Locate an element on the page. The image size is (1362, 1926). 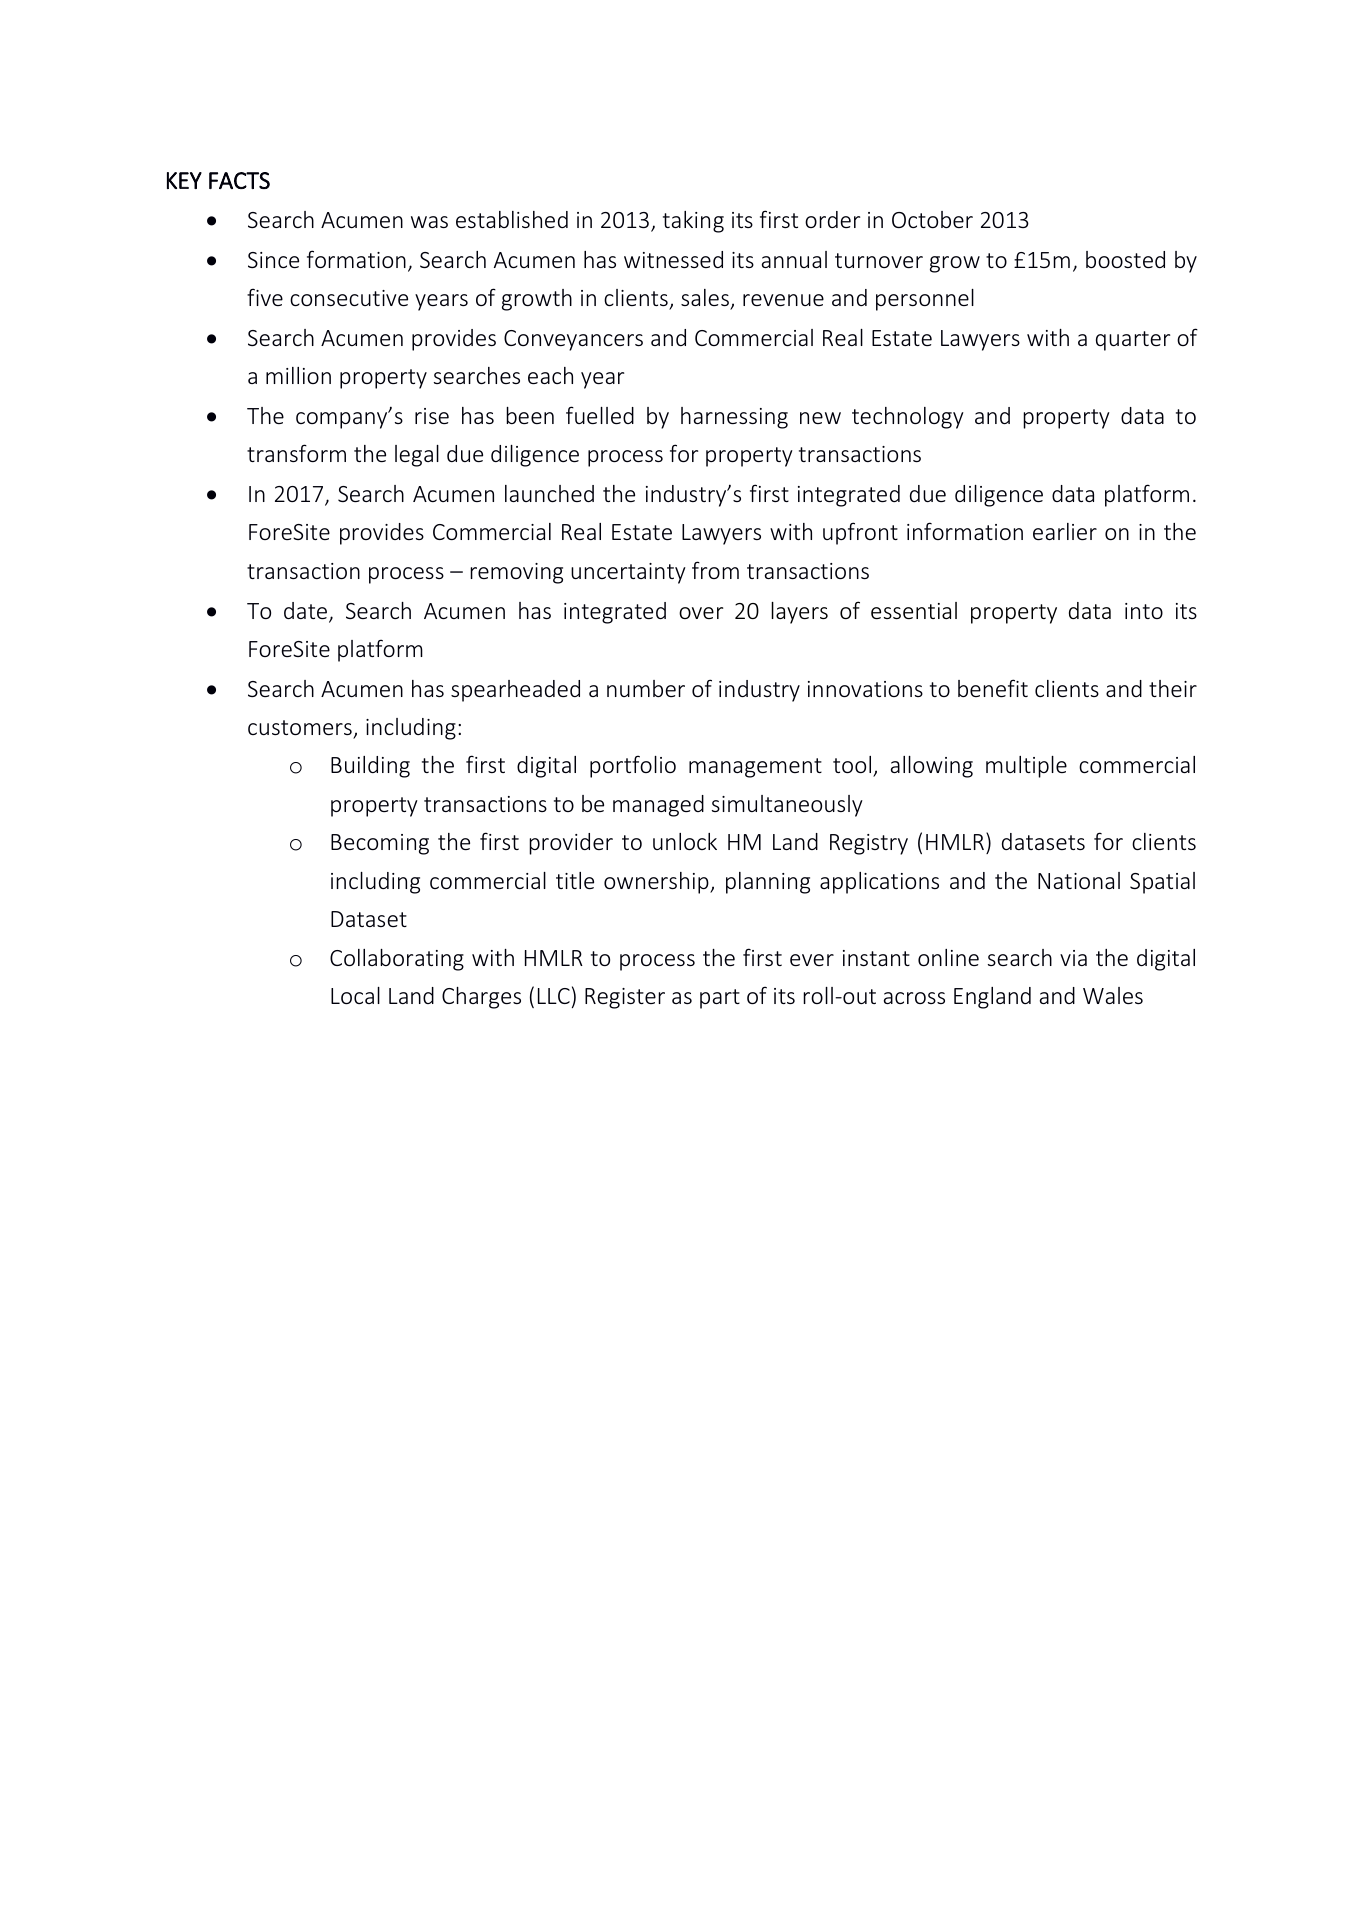
from is located at coordinates (715, 570).
